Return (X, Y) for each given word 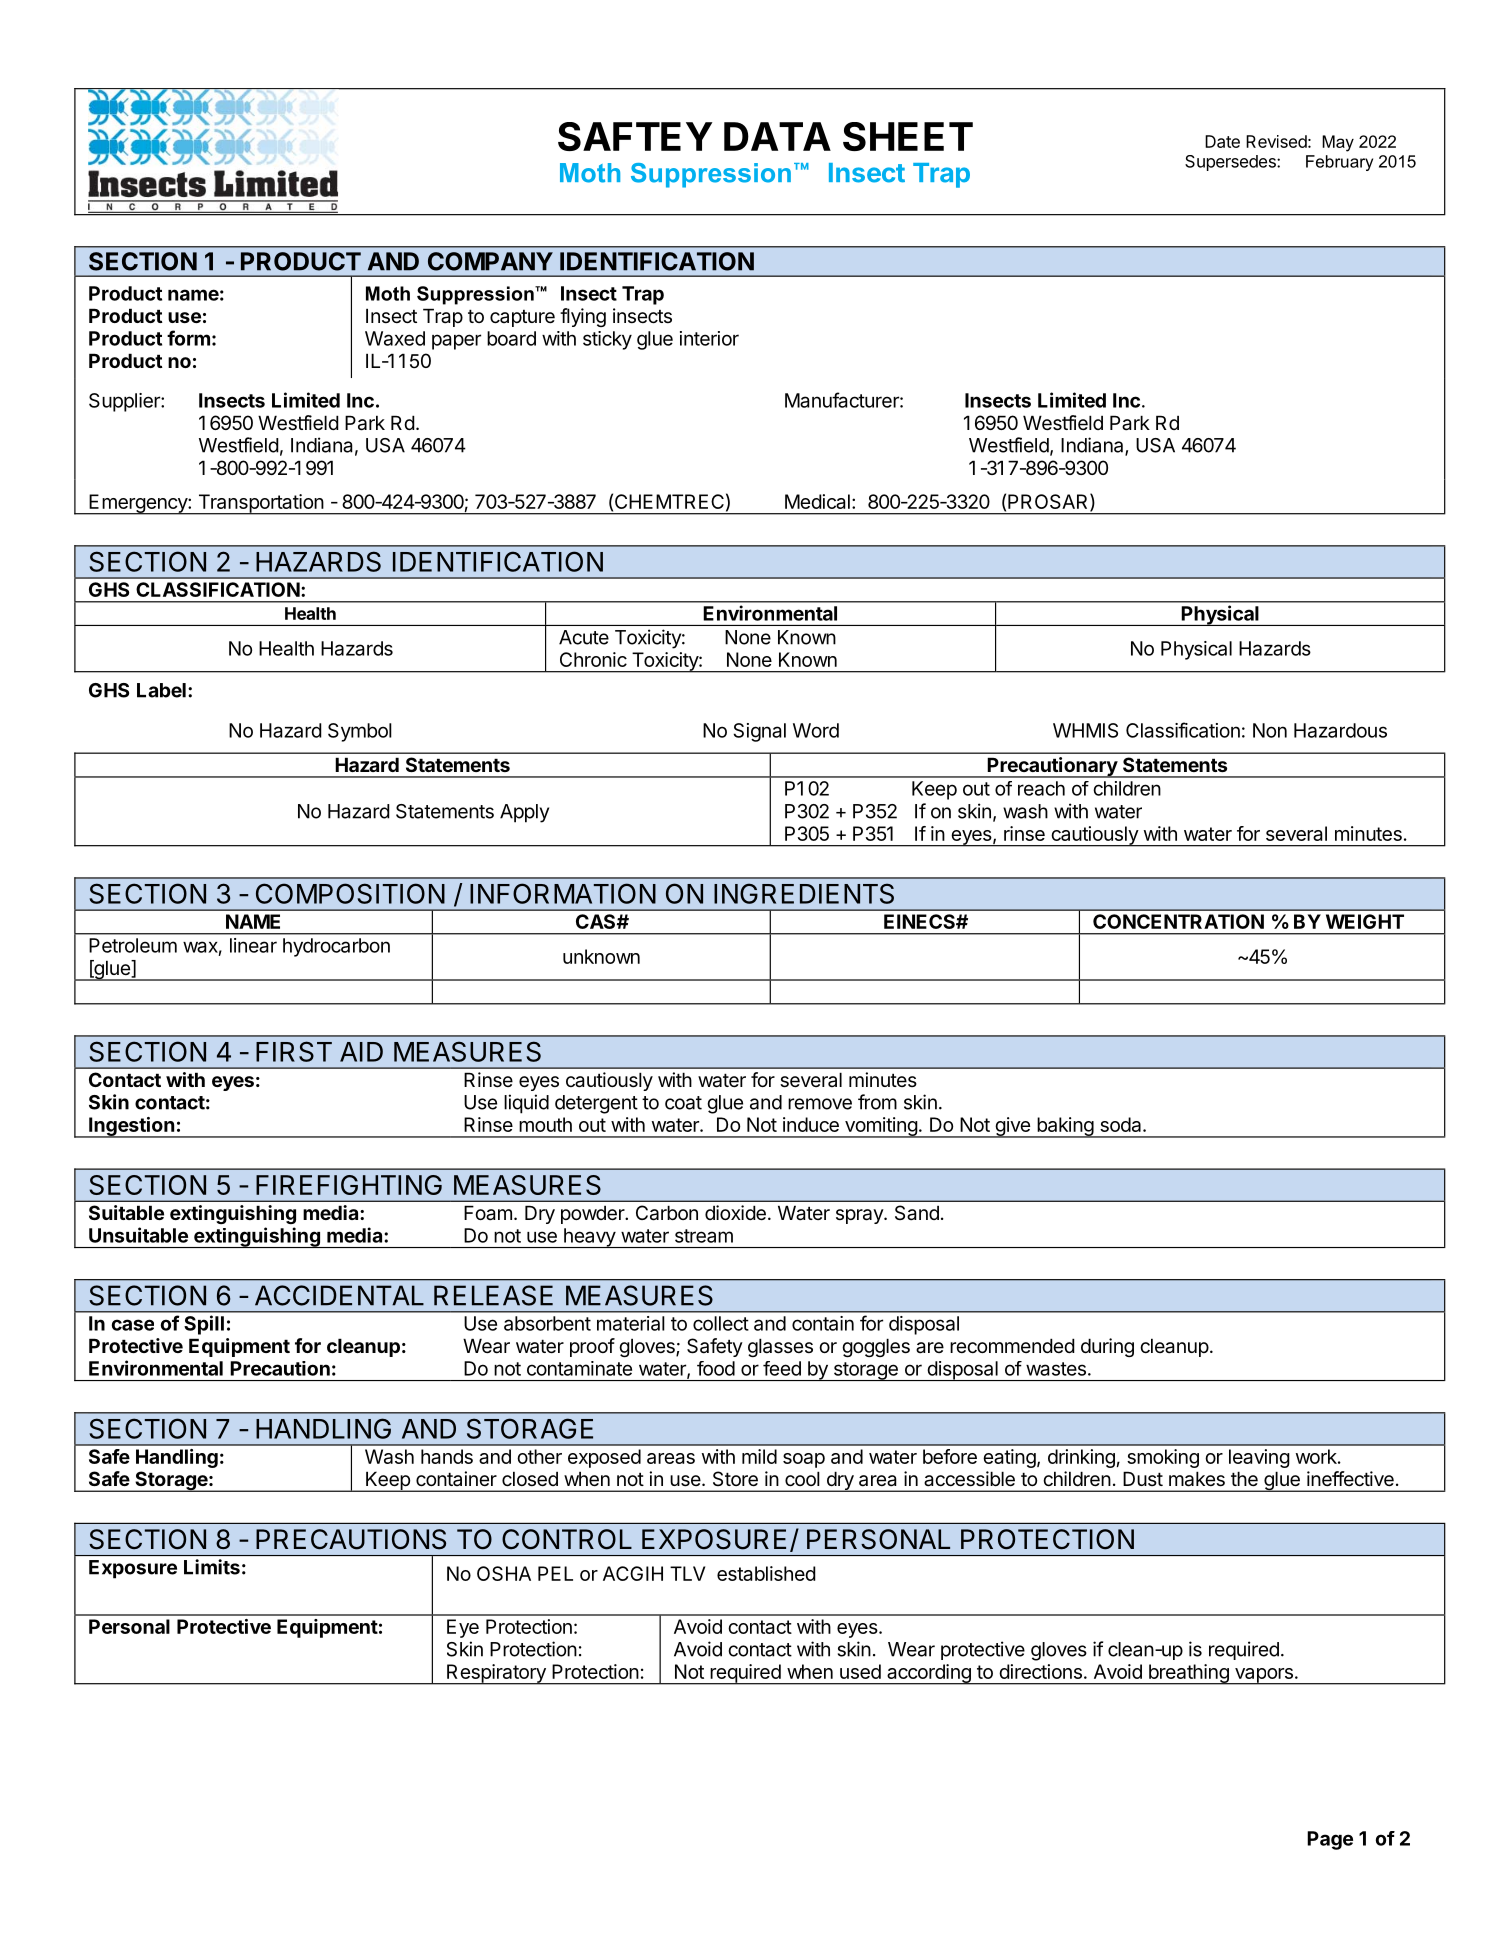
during (1107, 1347)
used (860, 1671)
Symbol (360, 732)
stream (704, 1236)
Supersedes (1231, 163)
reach (1041, 788)
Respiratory (496, 1674)
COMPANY (490, 261)
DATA (777, 136)
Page (1330, 1840)
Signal (759, 732)
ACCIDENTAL (339, 1295)
